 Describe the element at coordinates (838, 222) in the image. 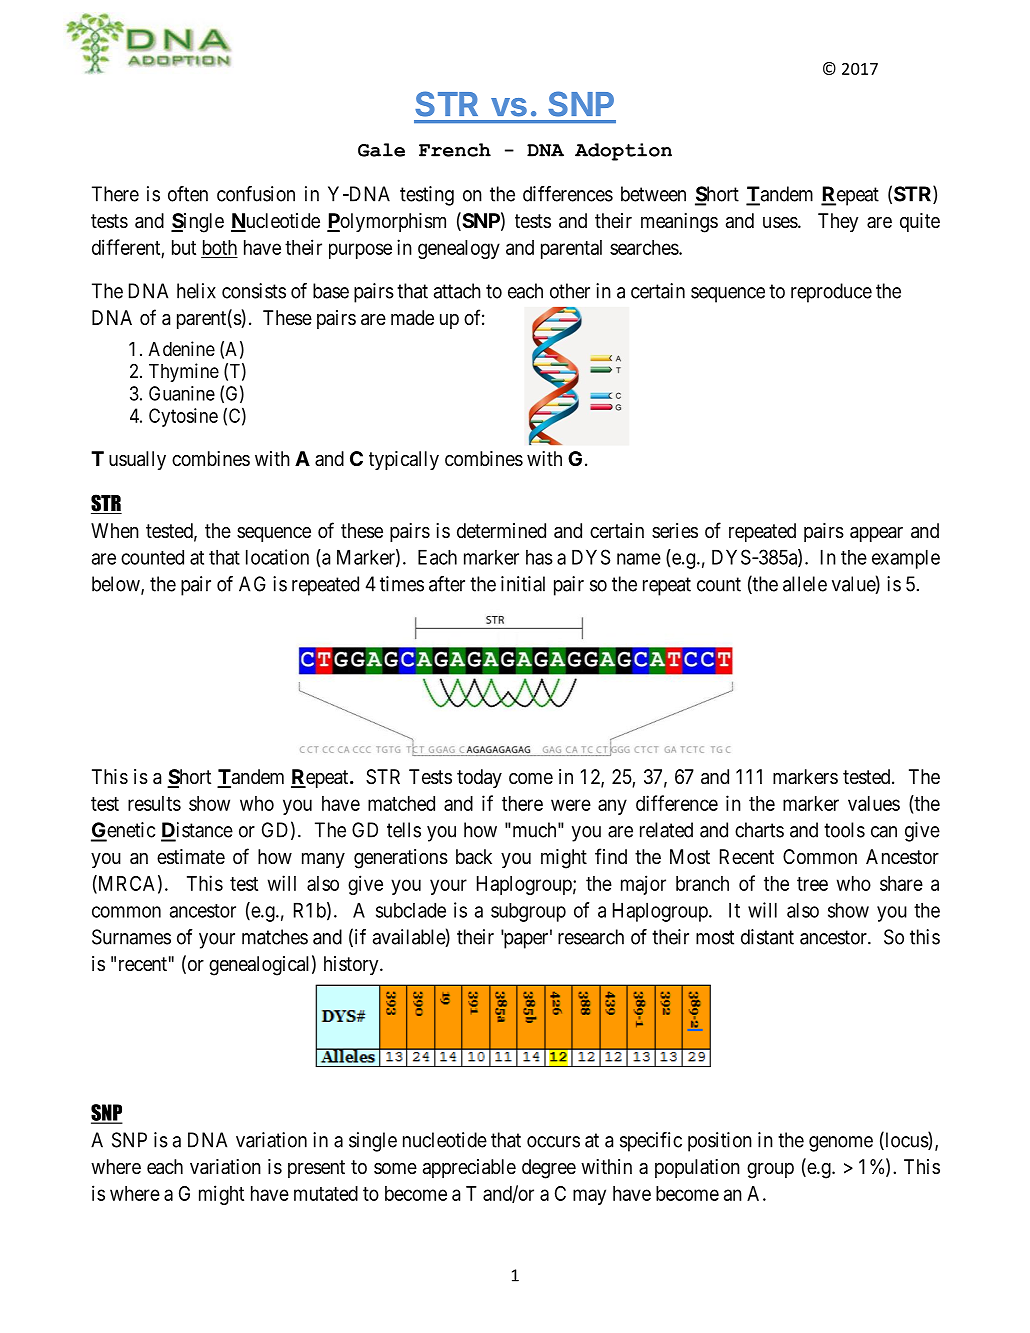

I see `They` at that location.
